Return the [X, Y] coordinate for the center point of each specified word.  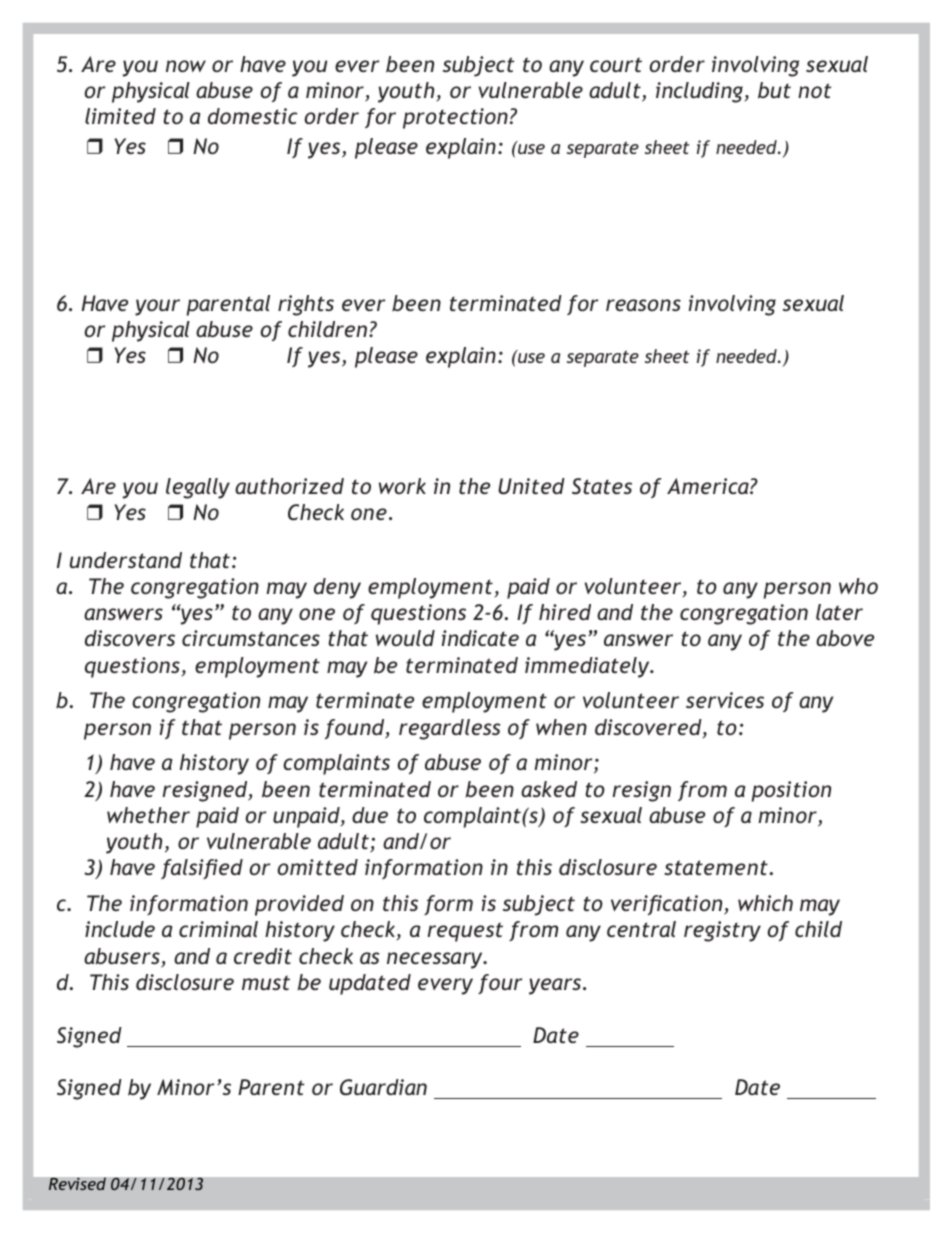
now [186, 66]
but [774, 90]
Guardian [383, 1087]
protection [455, 118]
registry [722, 931]
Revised [77, 1184]
